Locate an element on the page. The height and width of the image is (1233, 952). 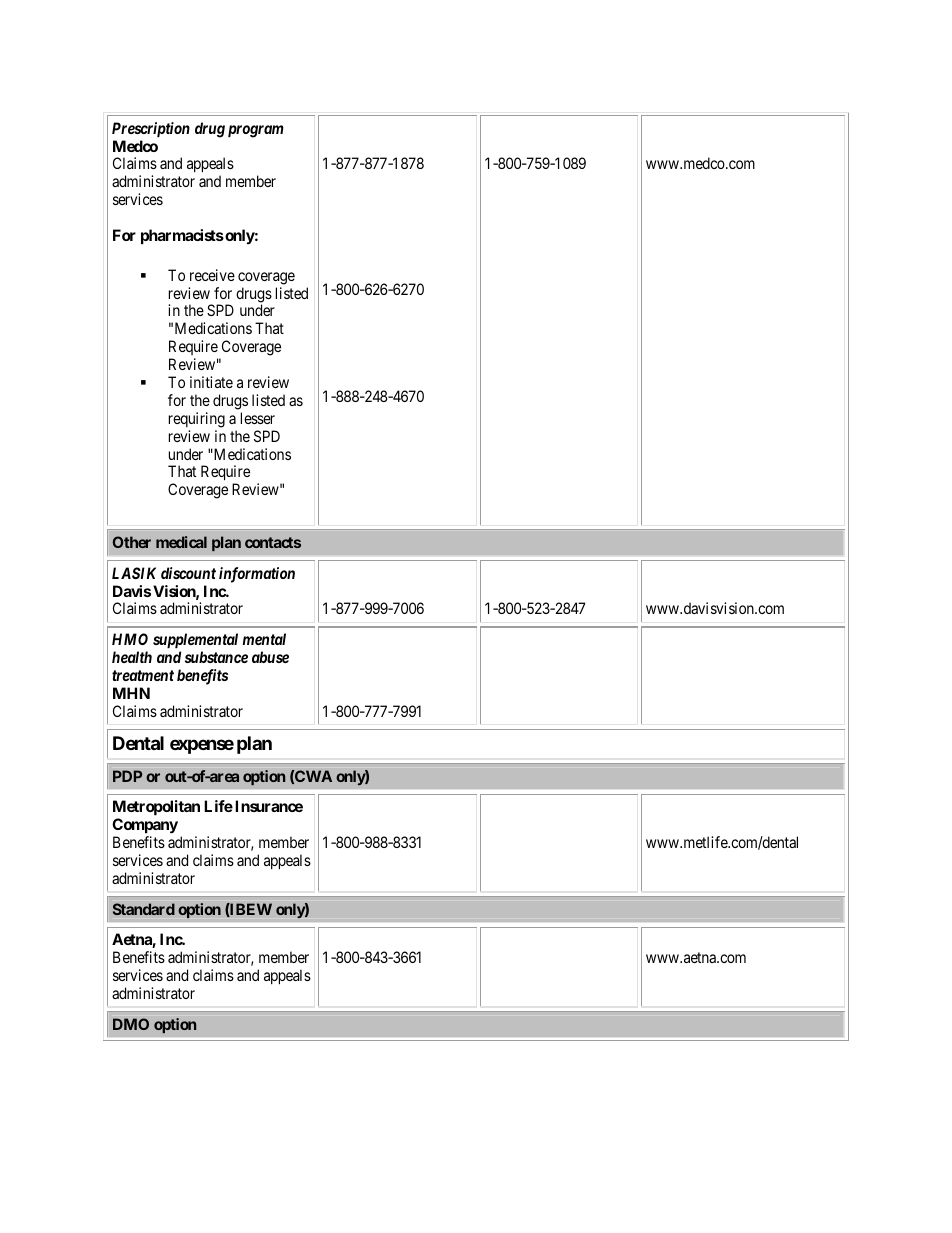
receive is located at coordinates (212, 275).
